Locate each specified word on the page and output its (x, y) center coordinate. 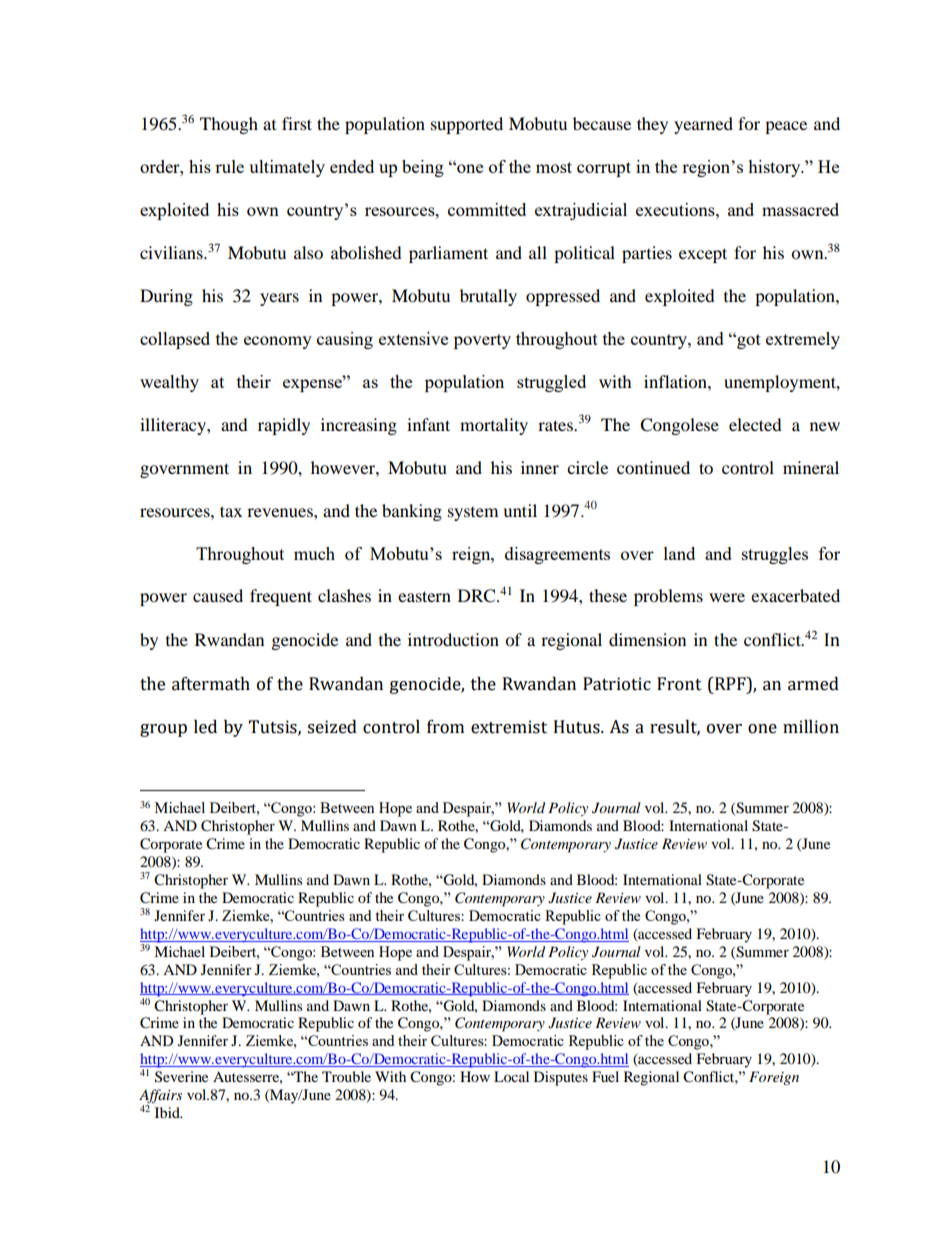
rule (229, 166)
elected (755, 424)
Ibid (168, 1112)
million (811, 727)
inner (540, 467)
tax (231, 511)
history (775, 168)
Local (511, 1076)
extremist (509, 727)
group (163, 730)
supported (467, 125)
